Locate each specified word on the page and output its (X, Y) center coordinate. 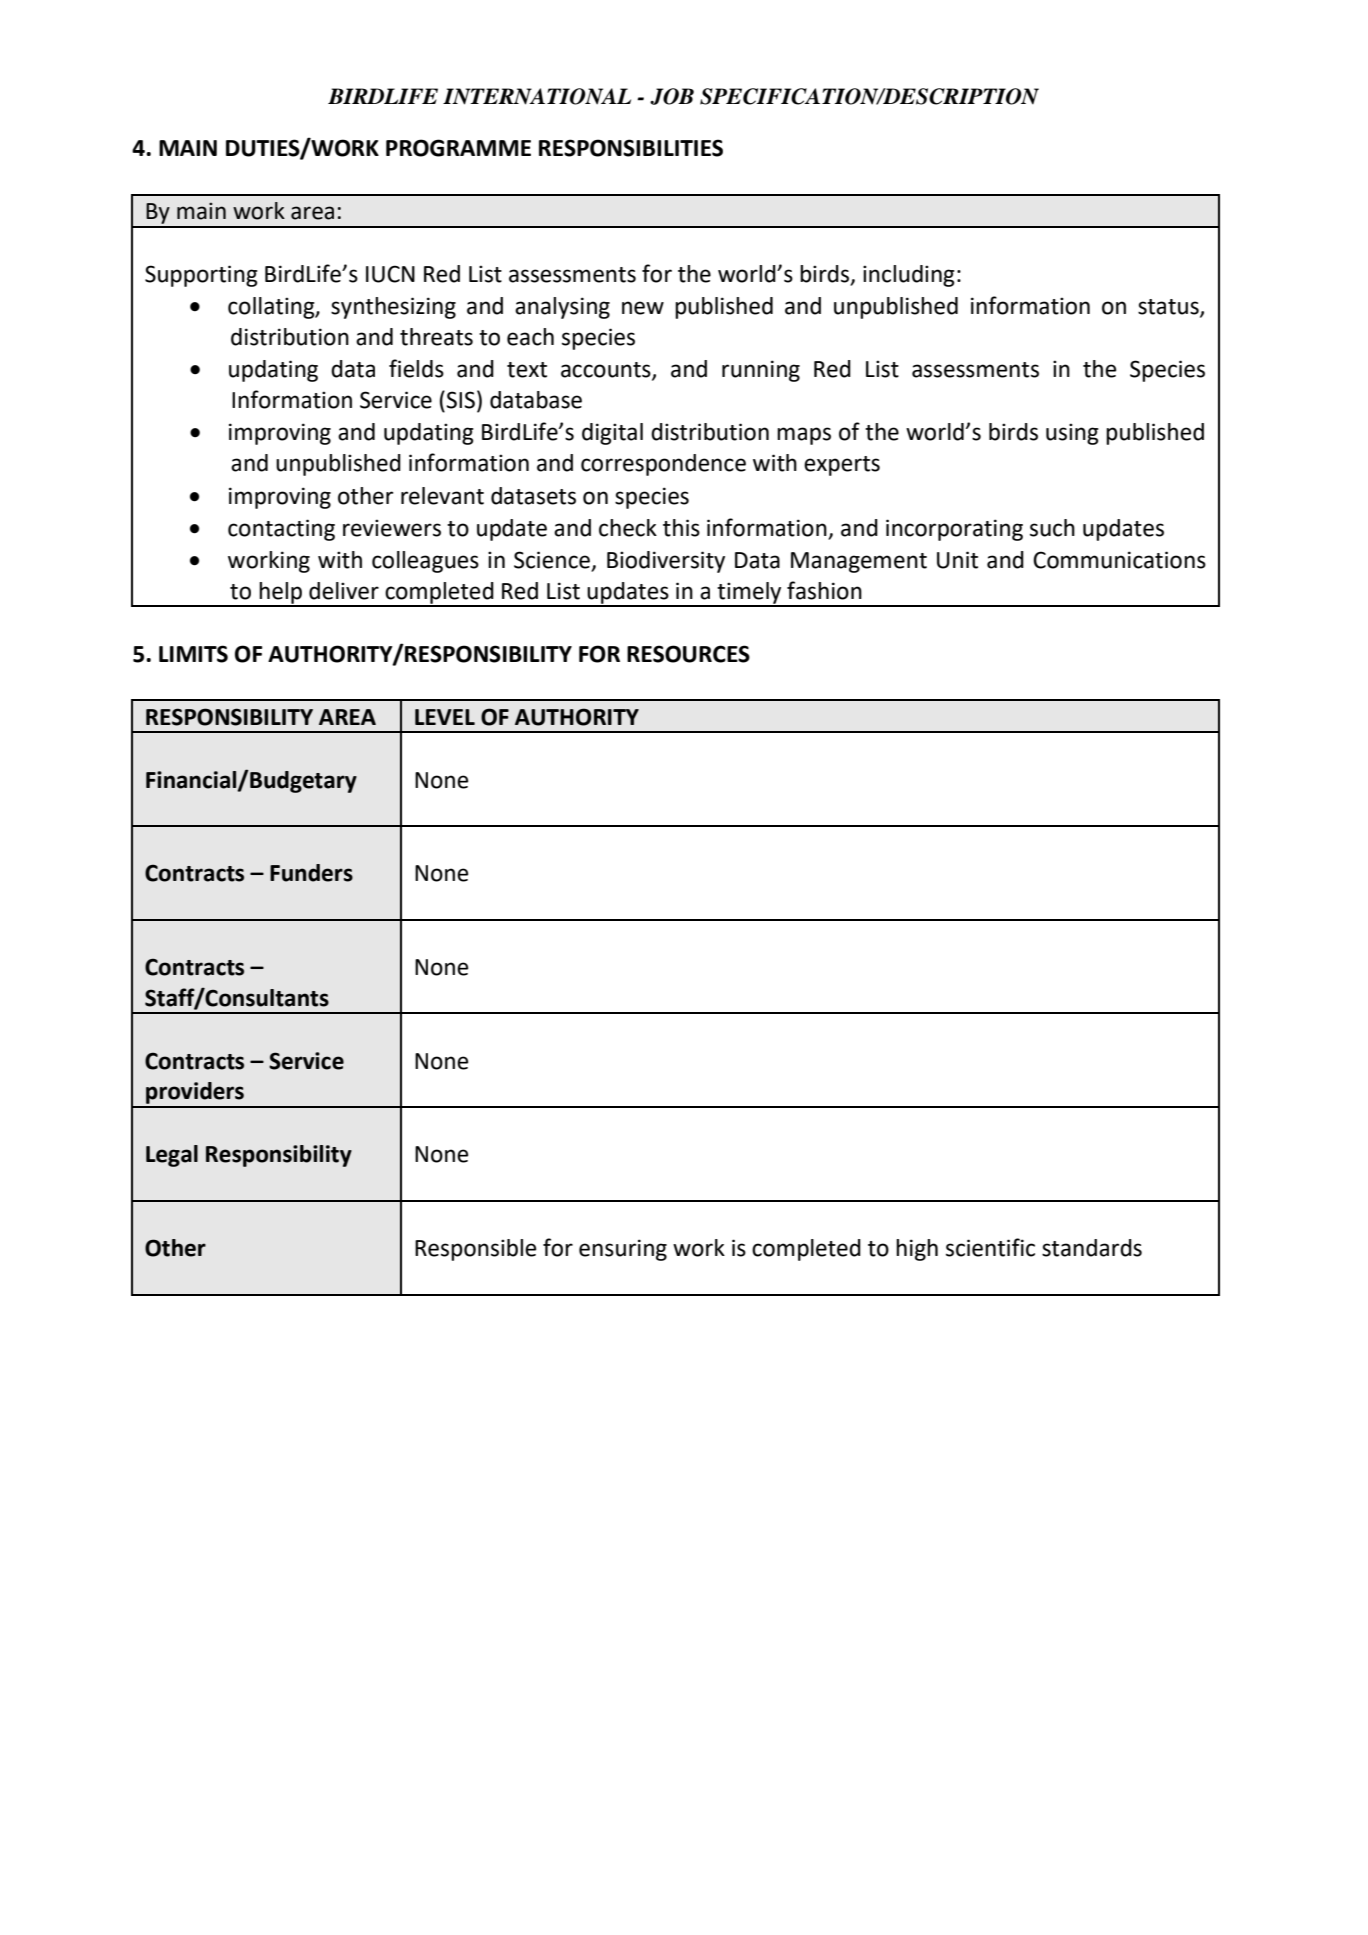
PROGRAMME (458, 148)
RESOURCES (688, 654)
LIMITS (193, 654)
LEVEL (445, 717)
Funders (311, 873)
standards (1092, 1248)
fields (416, 368)
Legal (172, 1156)
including (909, 276)
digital (612, 434)
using (1072, 434)
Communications (1119, 560)
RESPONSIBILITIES (631, 148)
